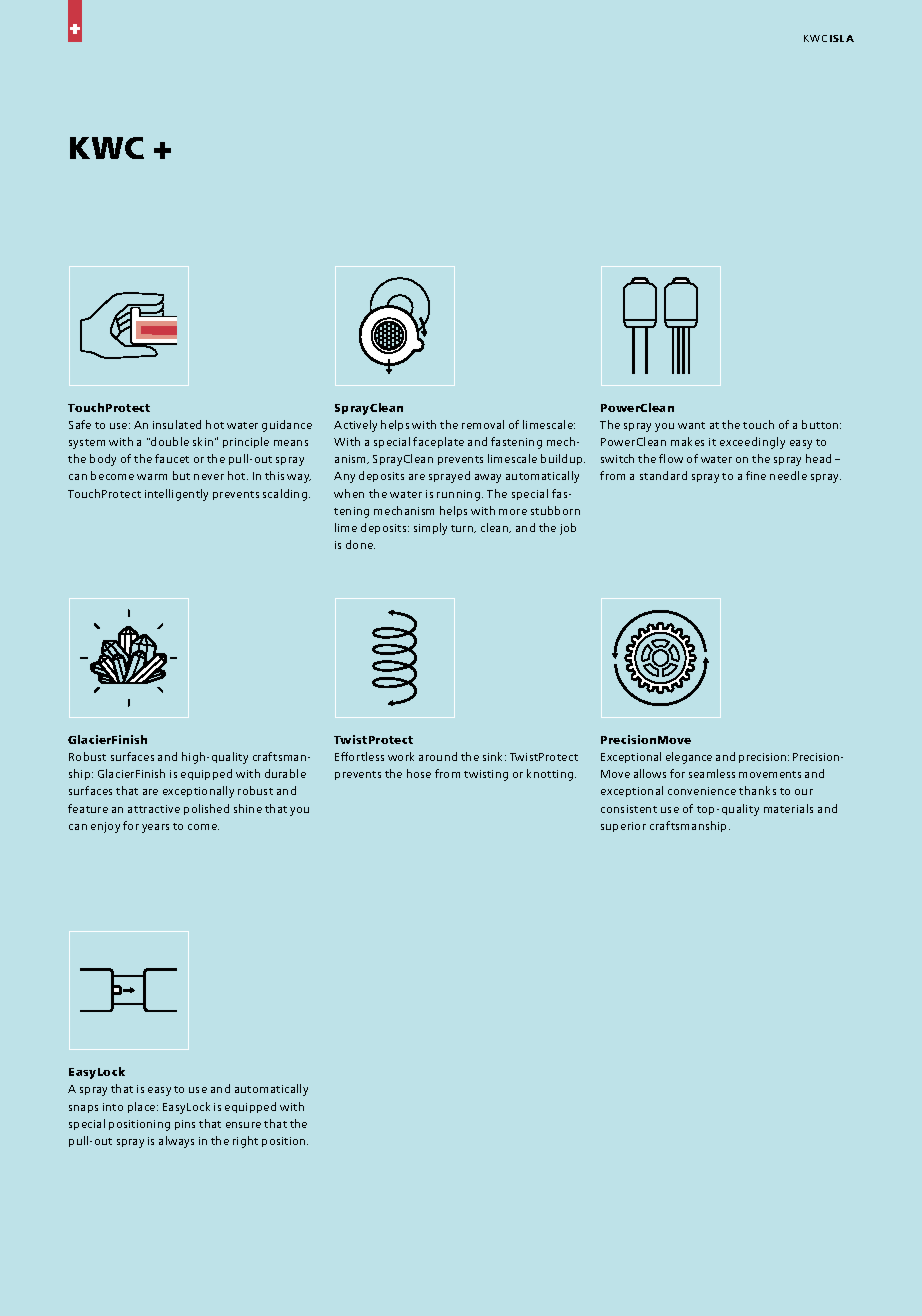 This screenshot has width=922, height=1316. Describe the element at coordinates (842, 38) in the screenshot. I see `ISLA` at that location.
